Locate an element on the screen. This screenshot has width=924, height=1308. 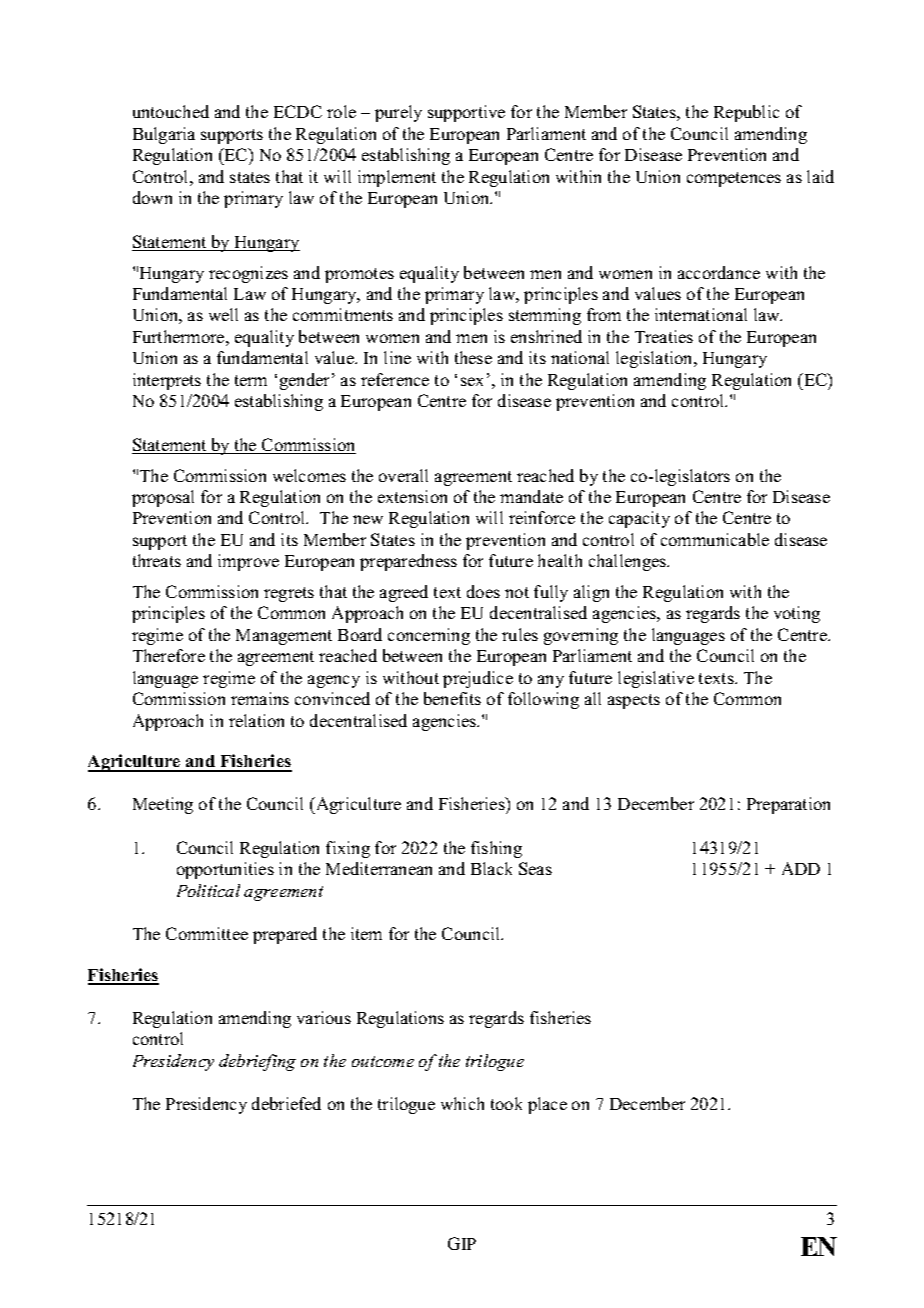
Republic is located at coordinates (746, 113).
